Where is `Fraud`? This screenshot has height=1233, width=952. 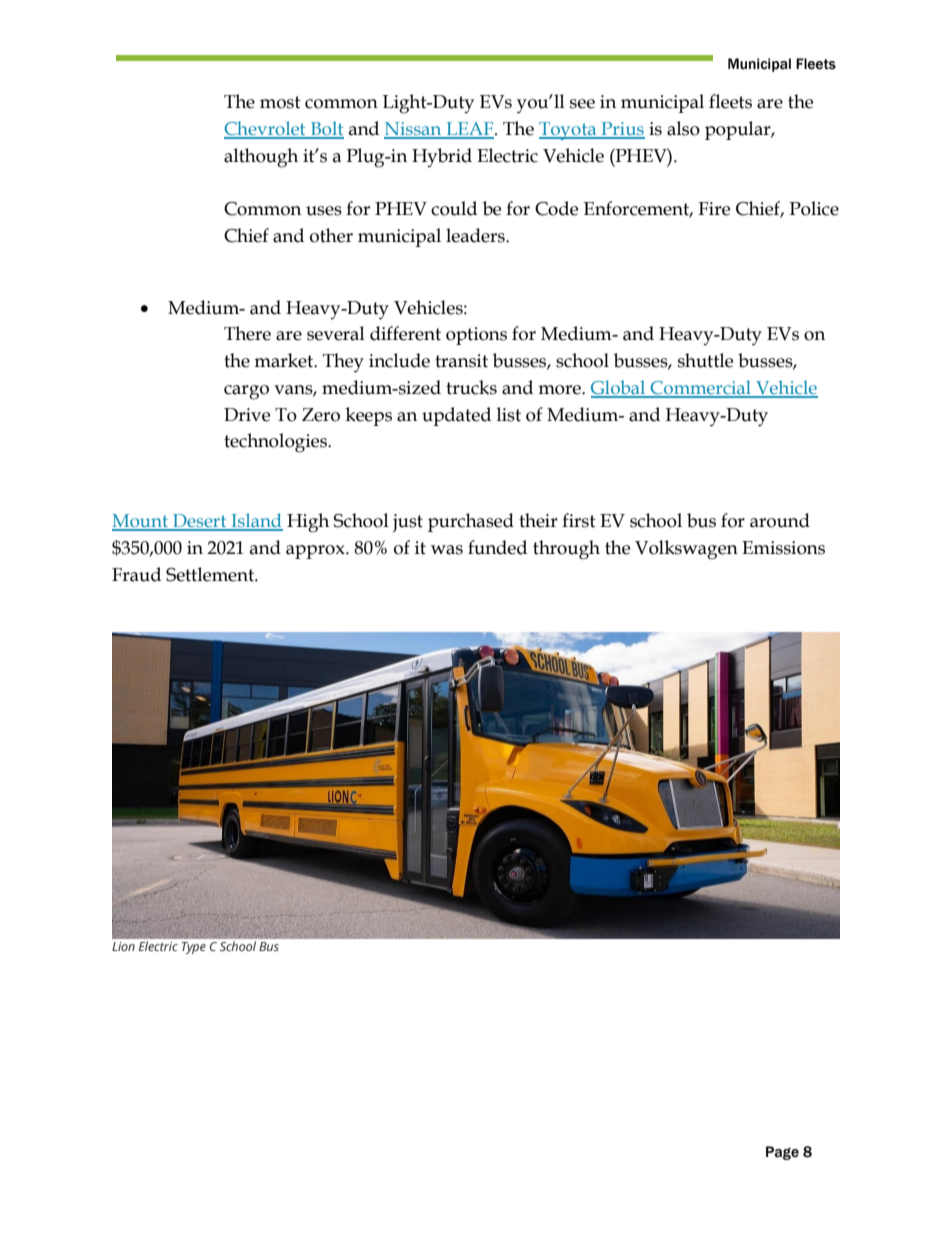
Fraud is located at coordinates (136, 574).
